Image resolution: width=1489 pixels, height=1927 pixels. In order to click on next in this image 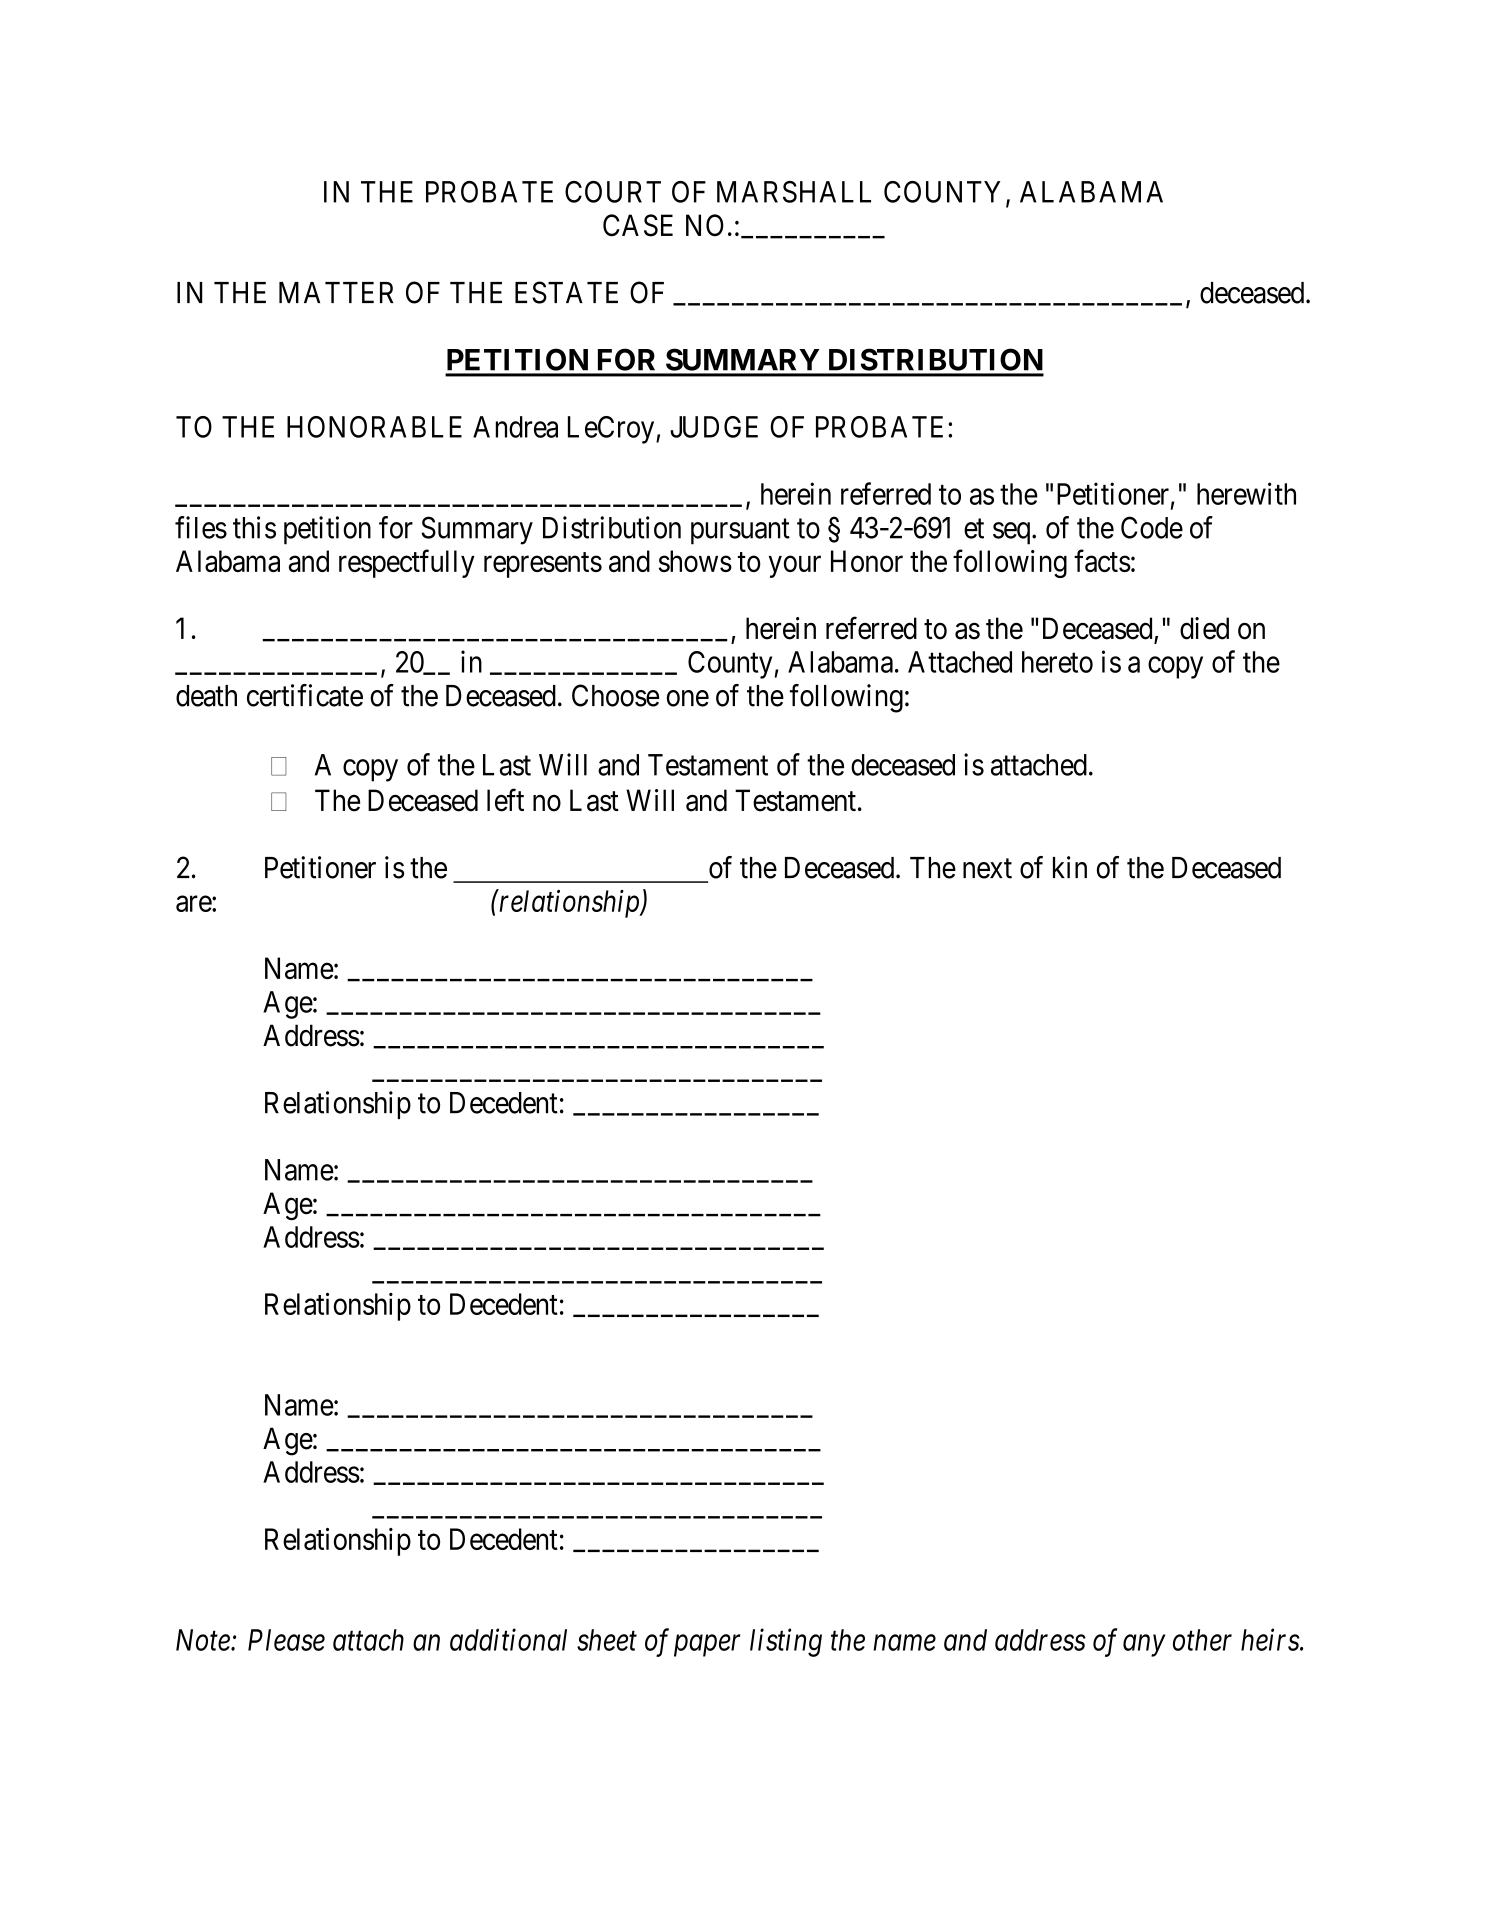, I will do `click(987, 869)`.
